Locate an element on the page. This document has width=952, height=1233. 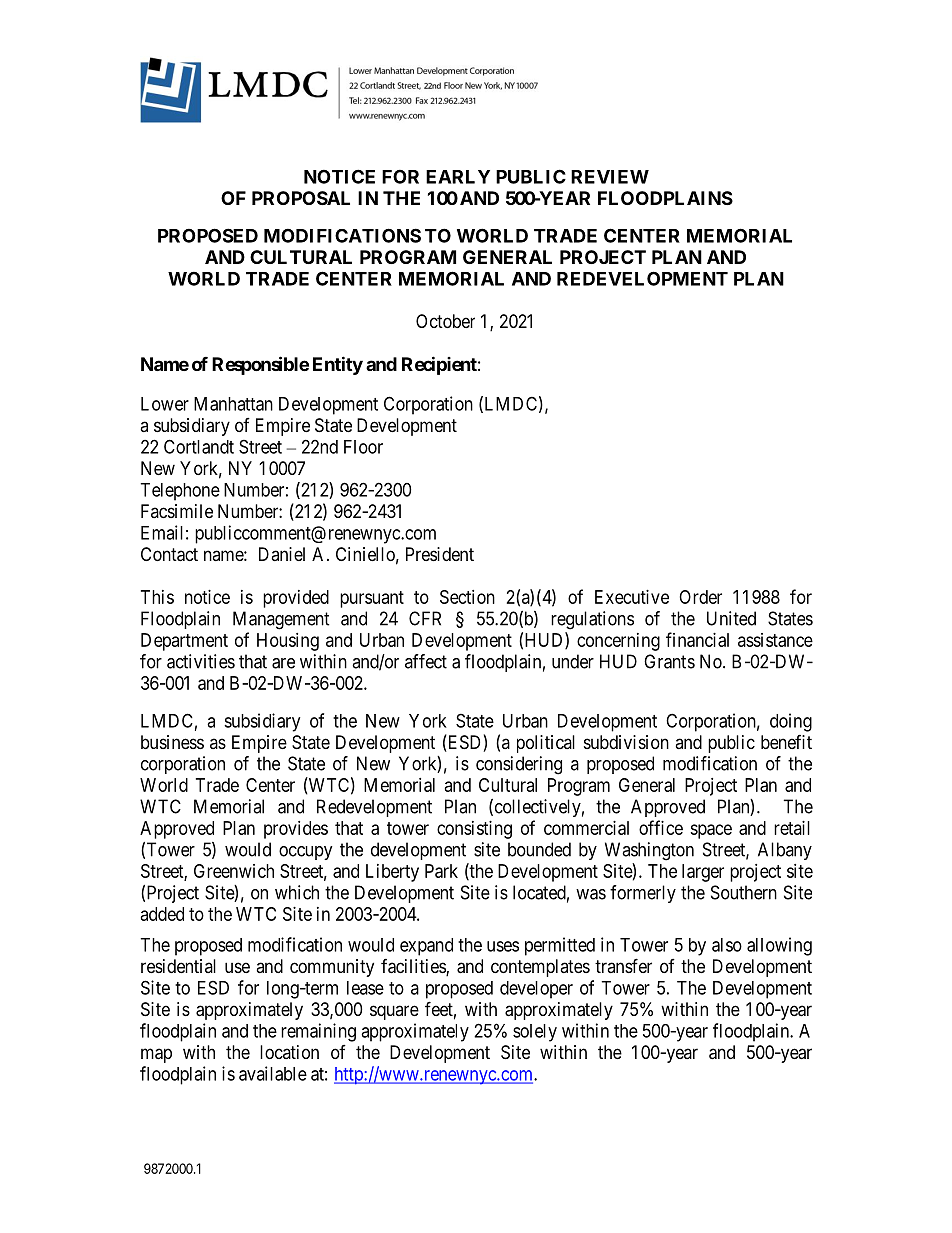
Greenwich is located at coordinates (234, 871).
